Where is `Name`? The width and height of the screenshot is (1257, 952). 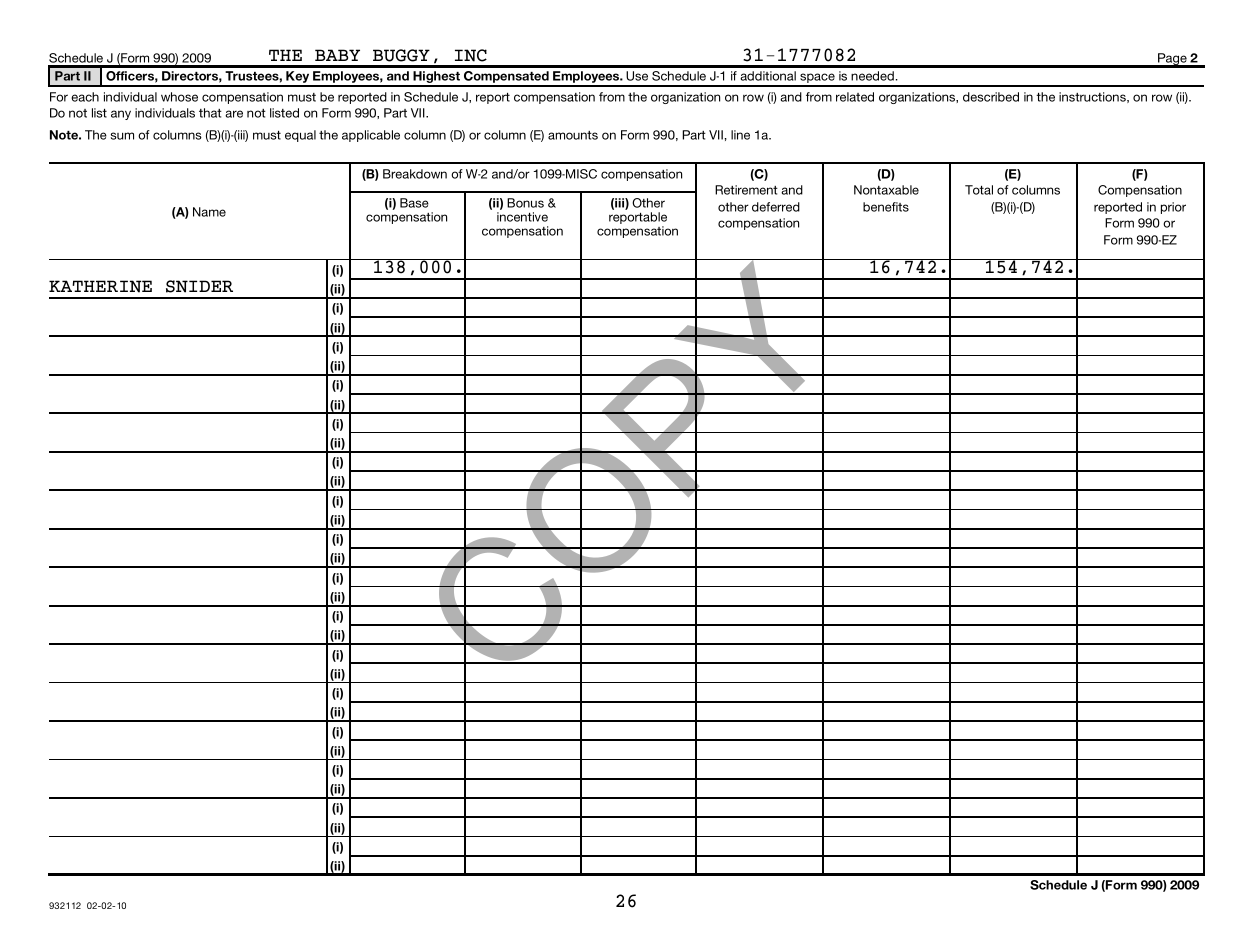
Name is located at coordinates (209, 212).
